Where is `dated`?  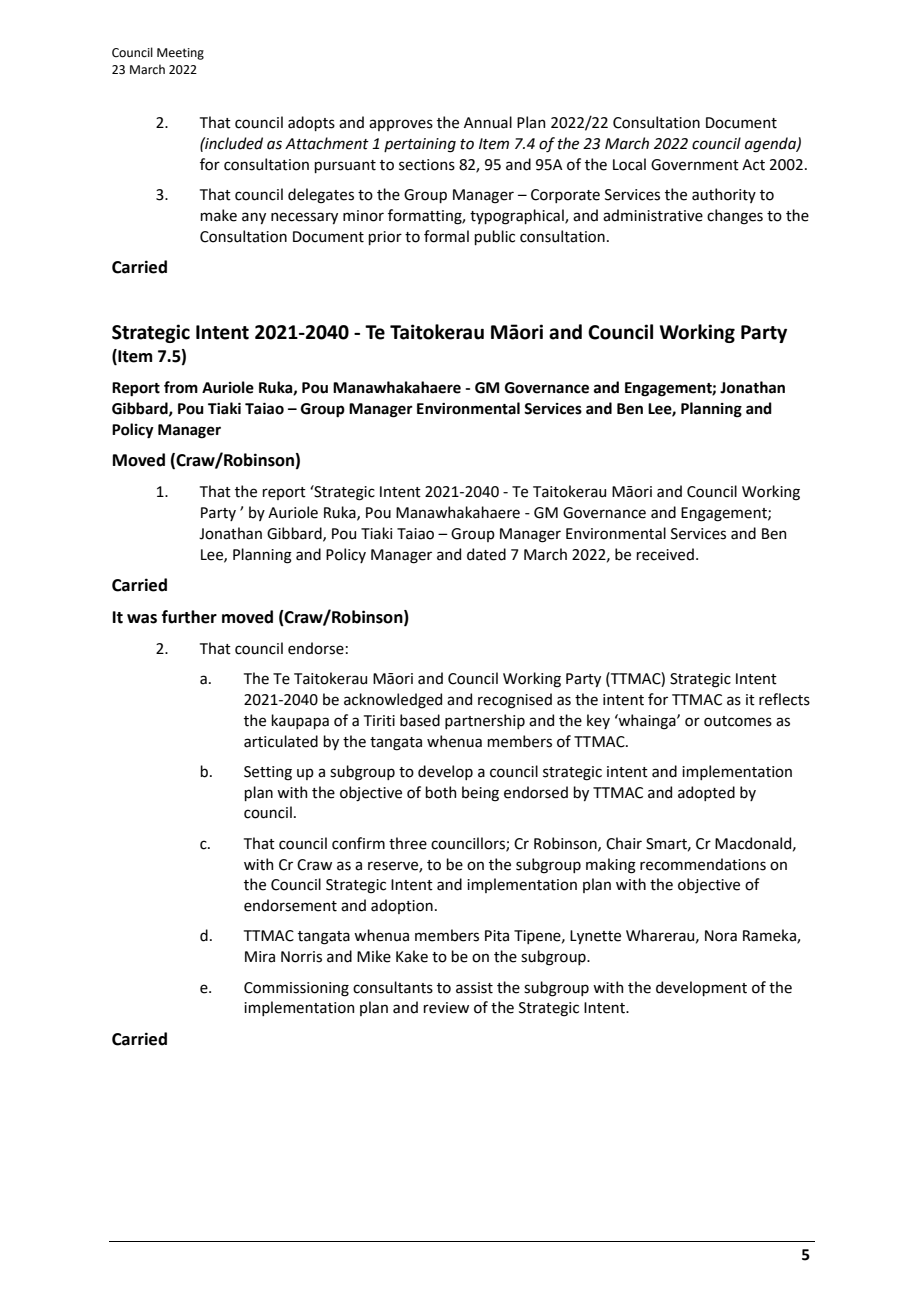
dated is located at coordinates (486, 554).
